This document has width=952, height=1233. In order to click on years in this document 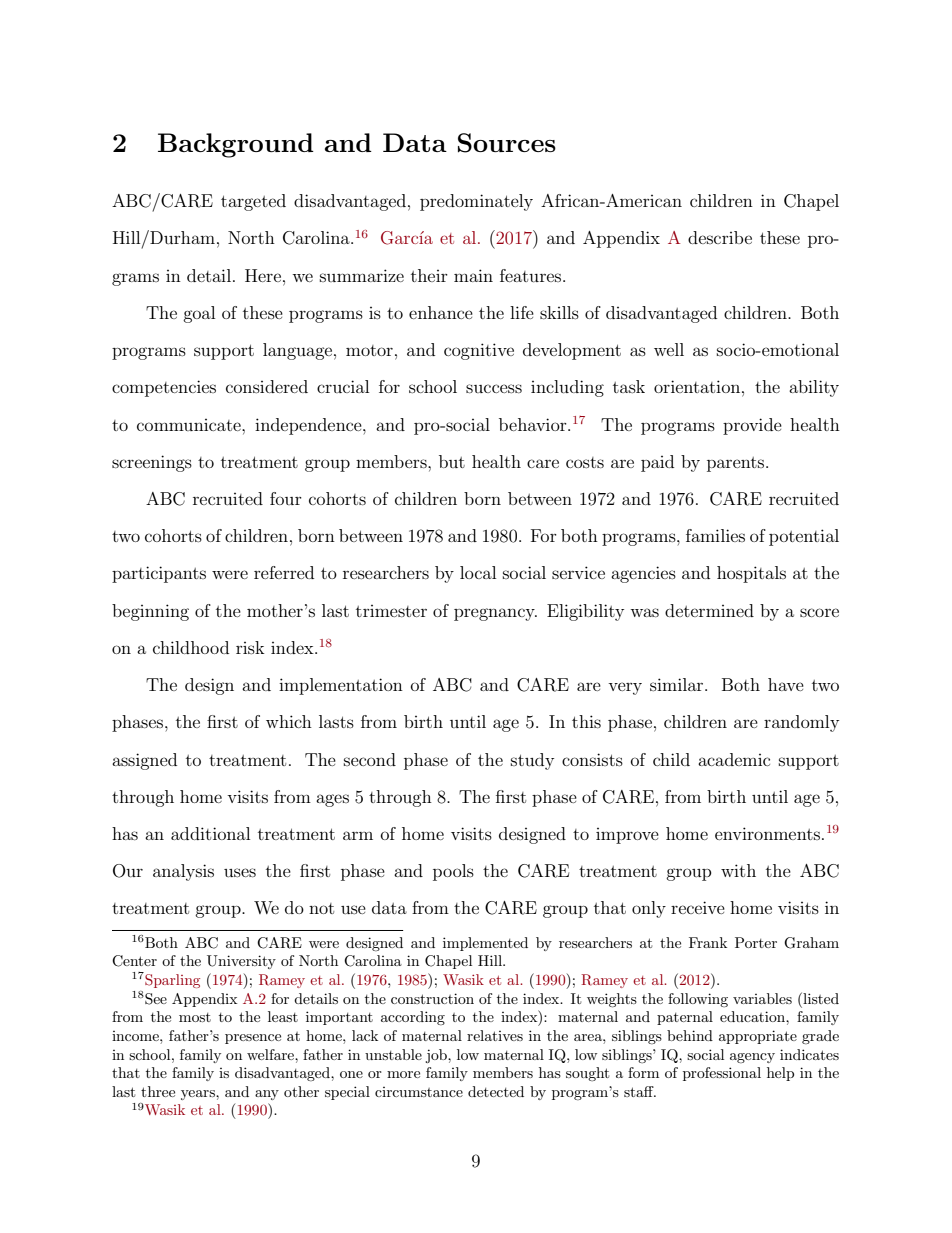, I will do `click(199, 1095)`.
